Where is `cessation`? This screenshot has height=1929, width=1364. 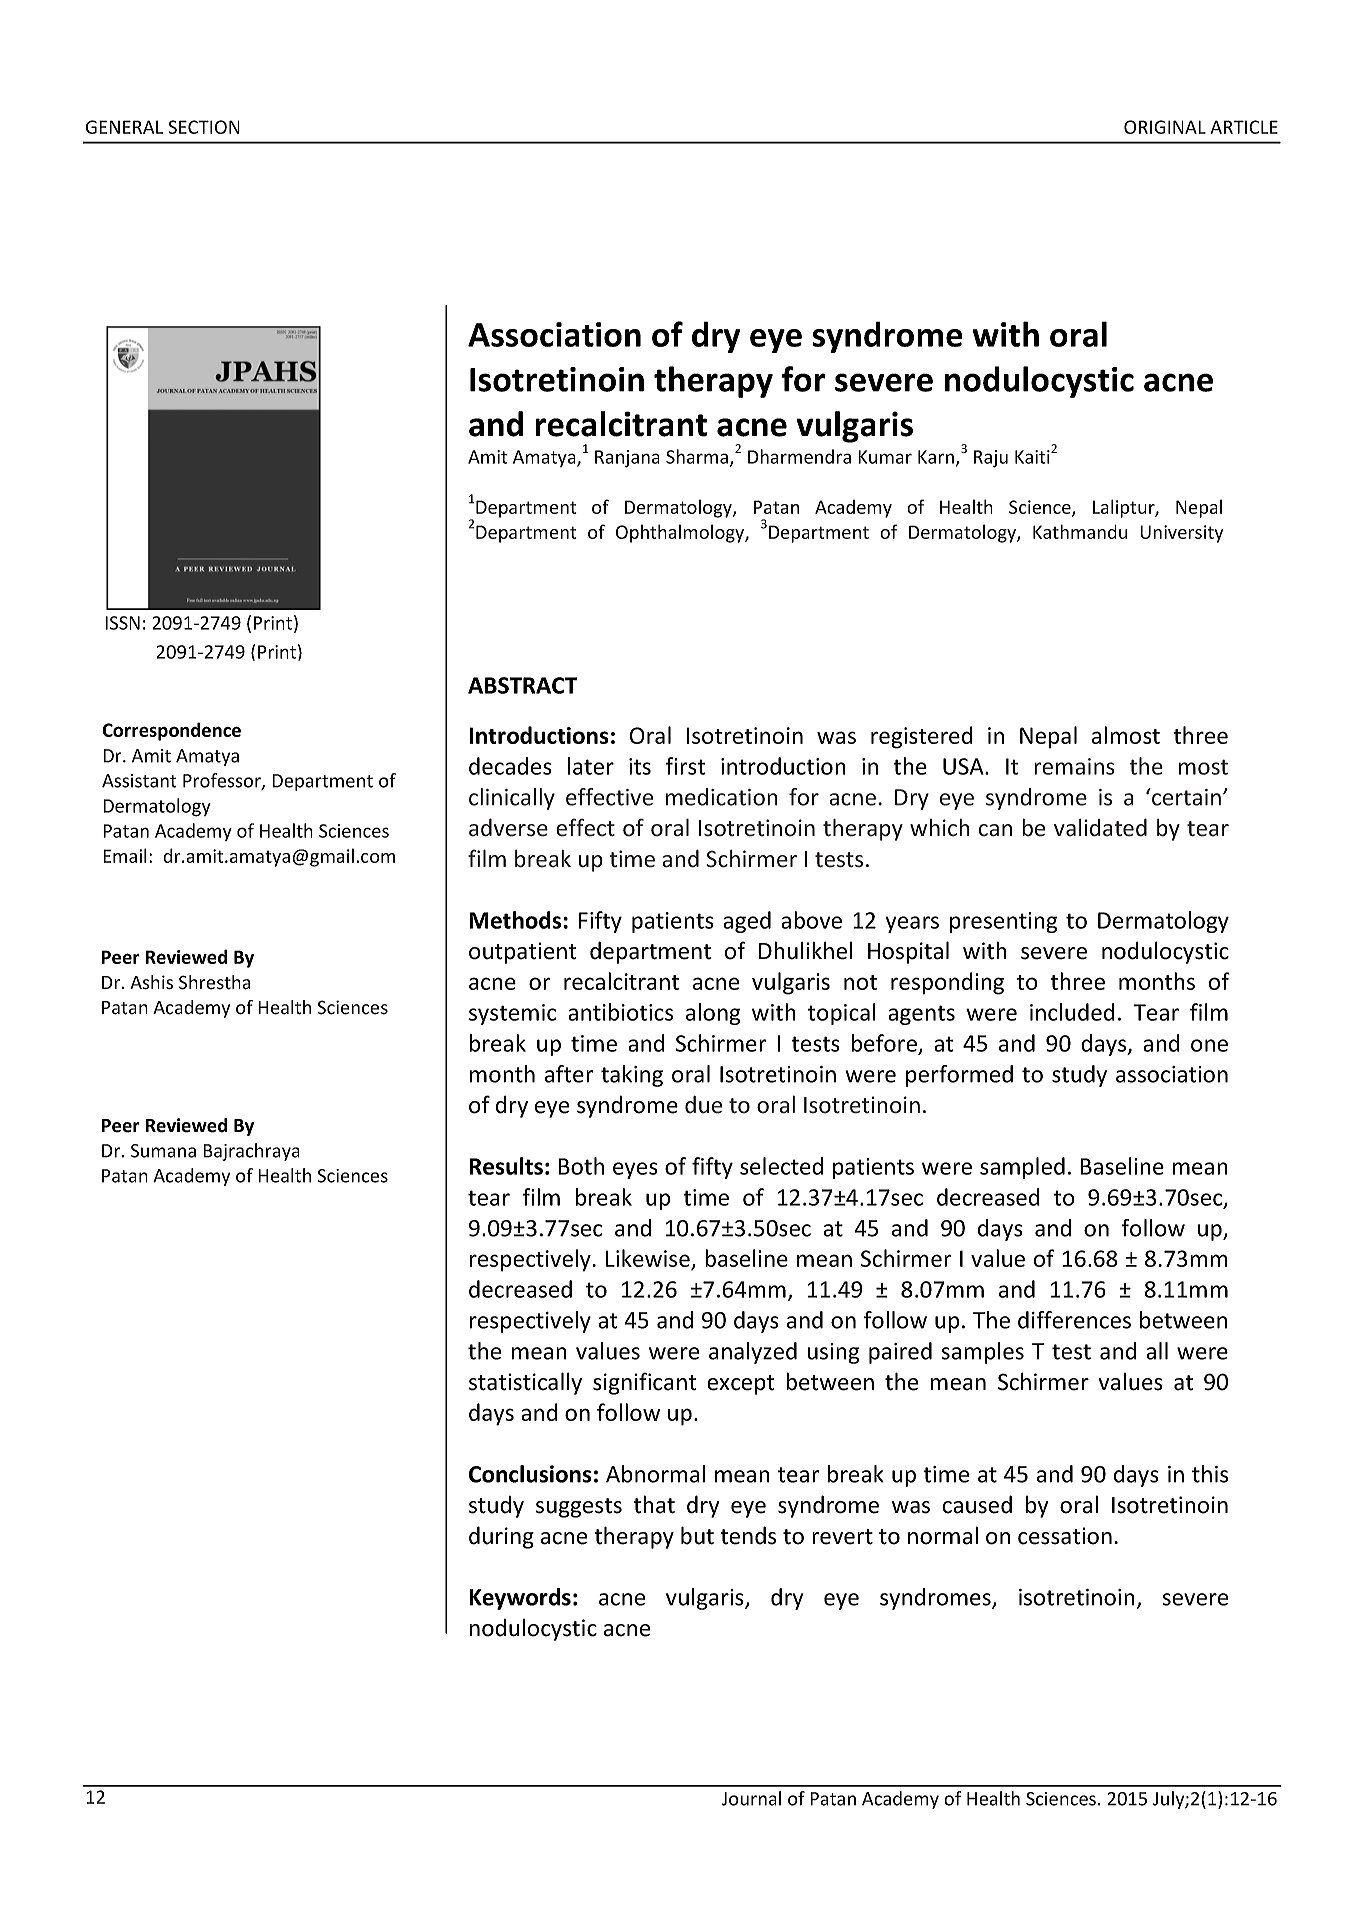
cessation is located at coordinates (1065, 1536).
